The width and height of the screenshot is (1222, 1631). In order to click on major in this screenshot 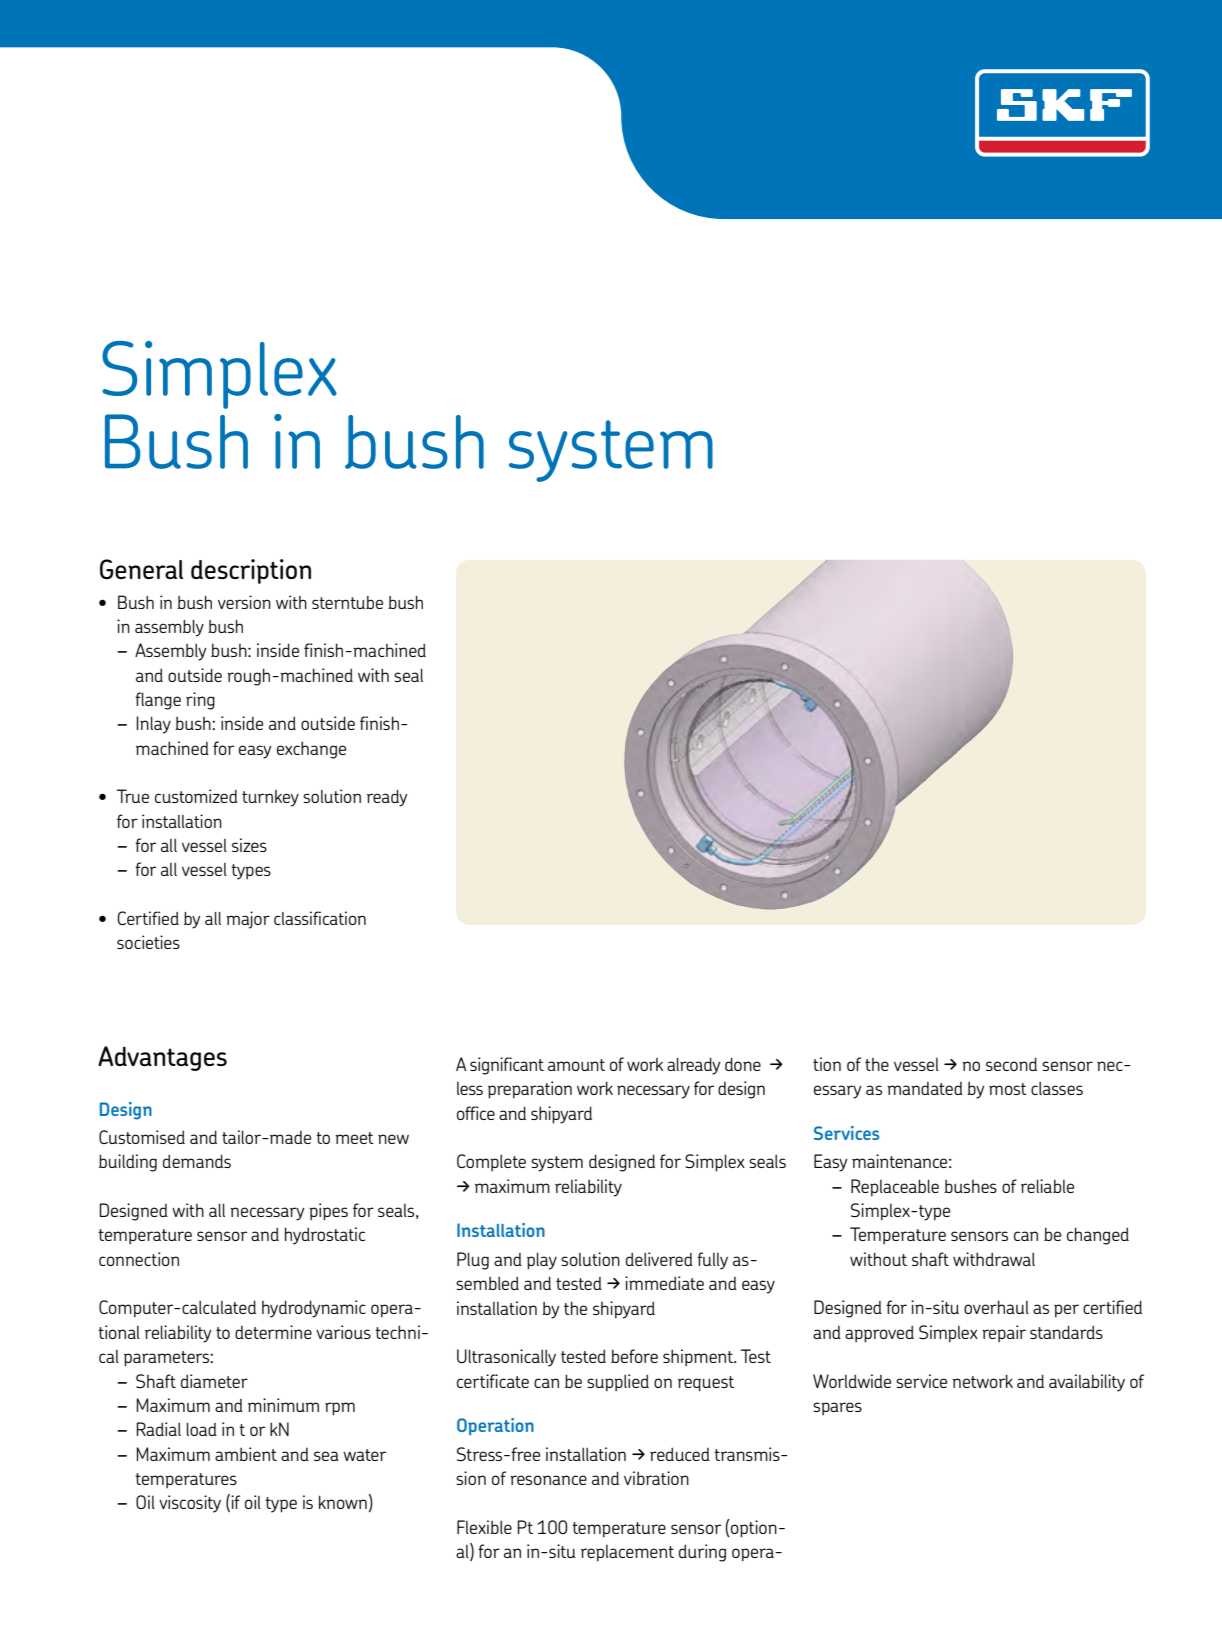, I will do `click(248, 920)`.
